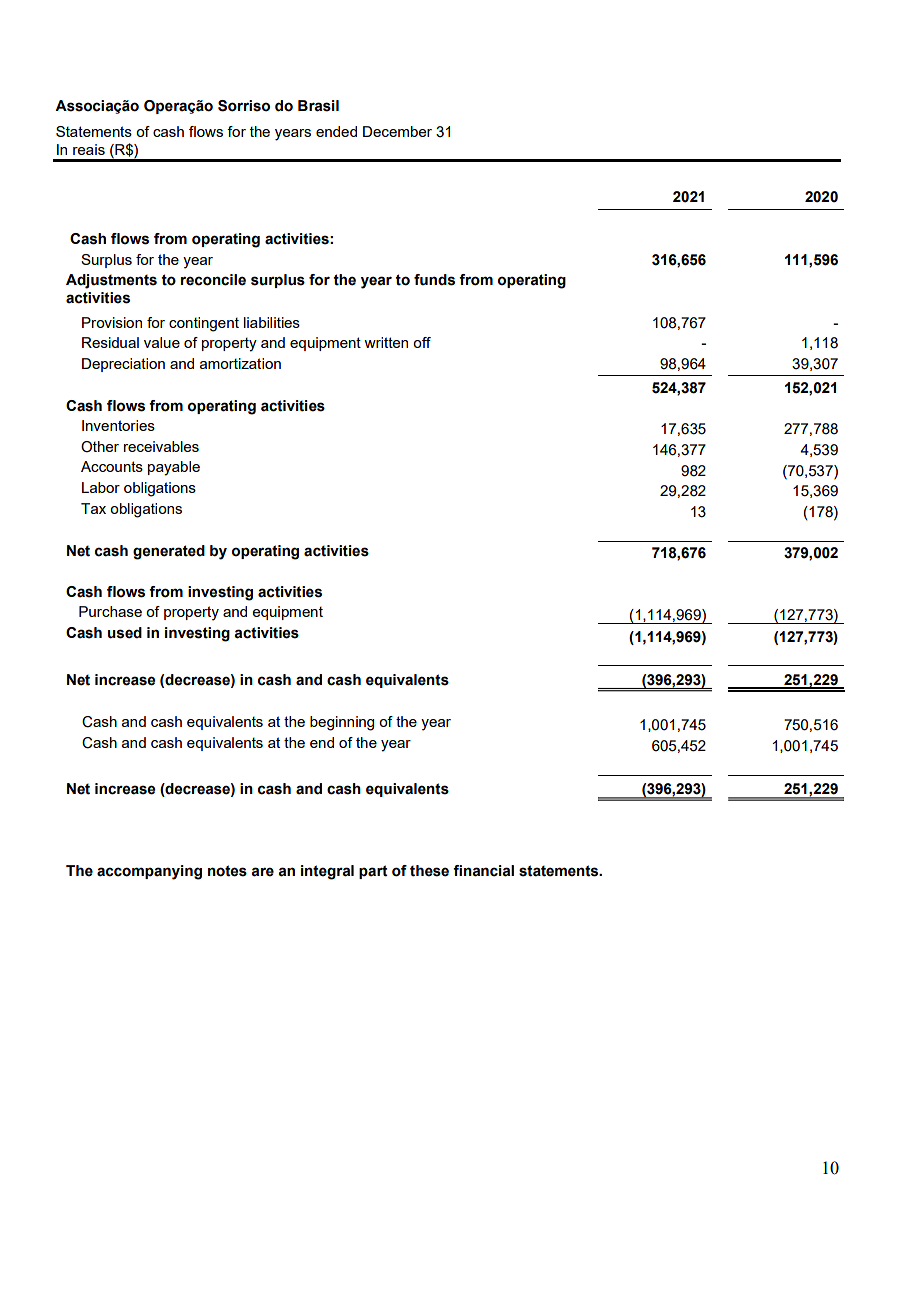  I want to click on funds, so click(434, 280).
